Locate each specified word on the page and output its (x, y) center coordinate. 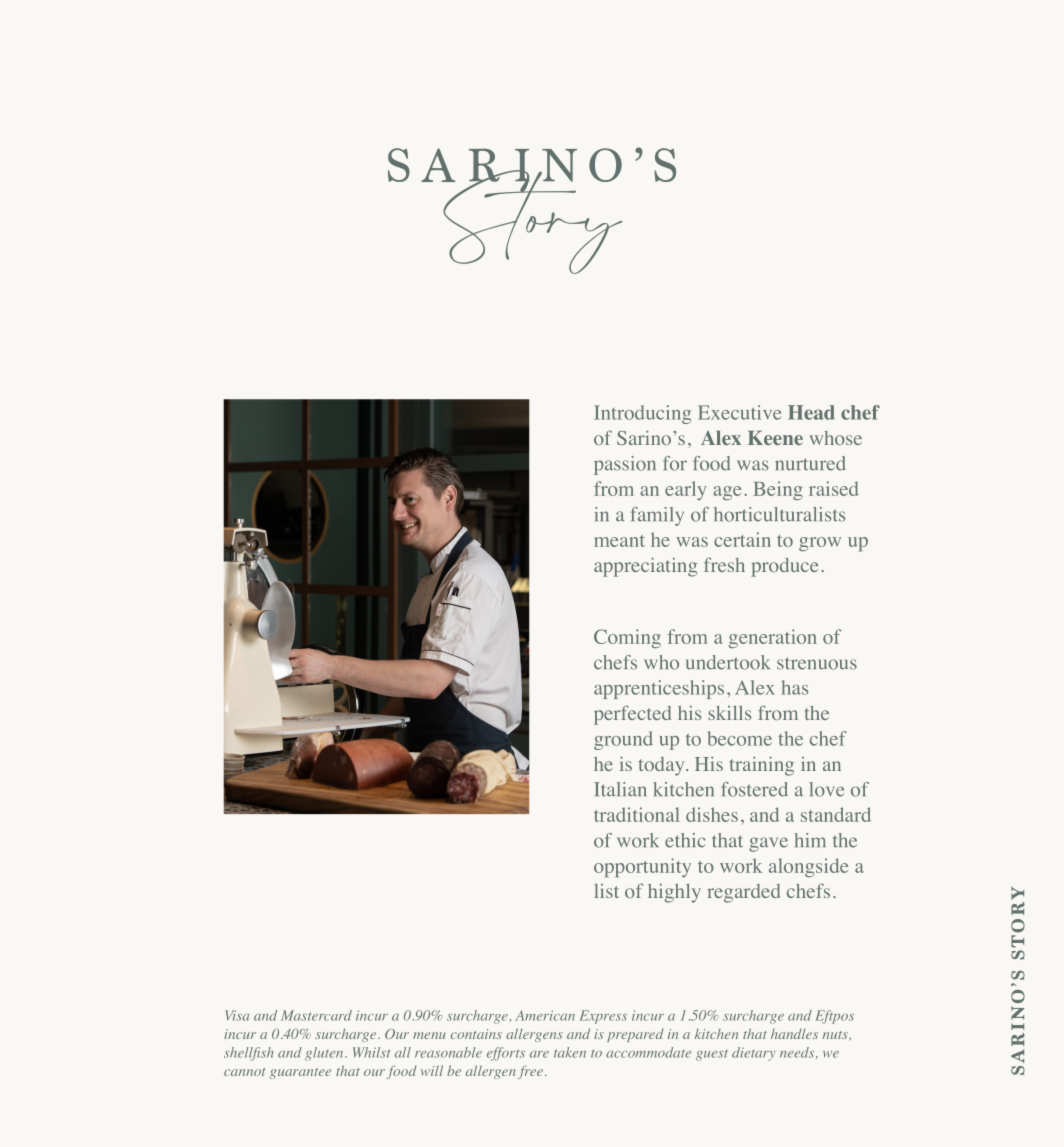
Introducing (642, 414)
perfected (632, 715)
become (740, 738)
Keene (775, 438)
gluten (325, 1054)
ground (623, 740)
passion (625, 465)
